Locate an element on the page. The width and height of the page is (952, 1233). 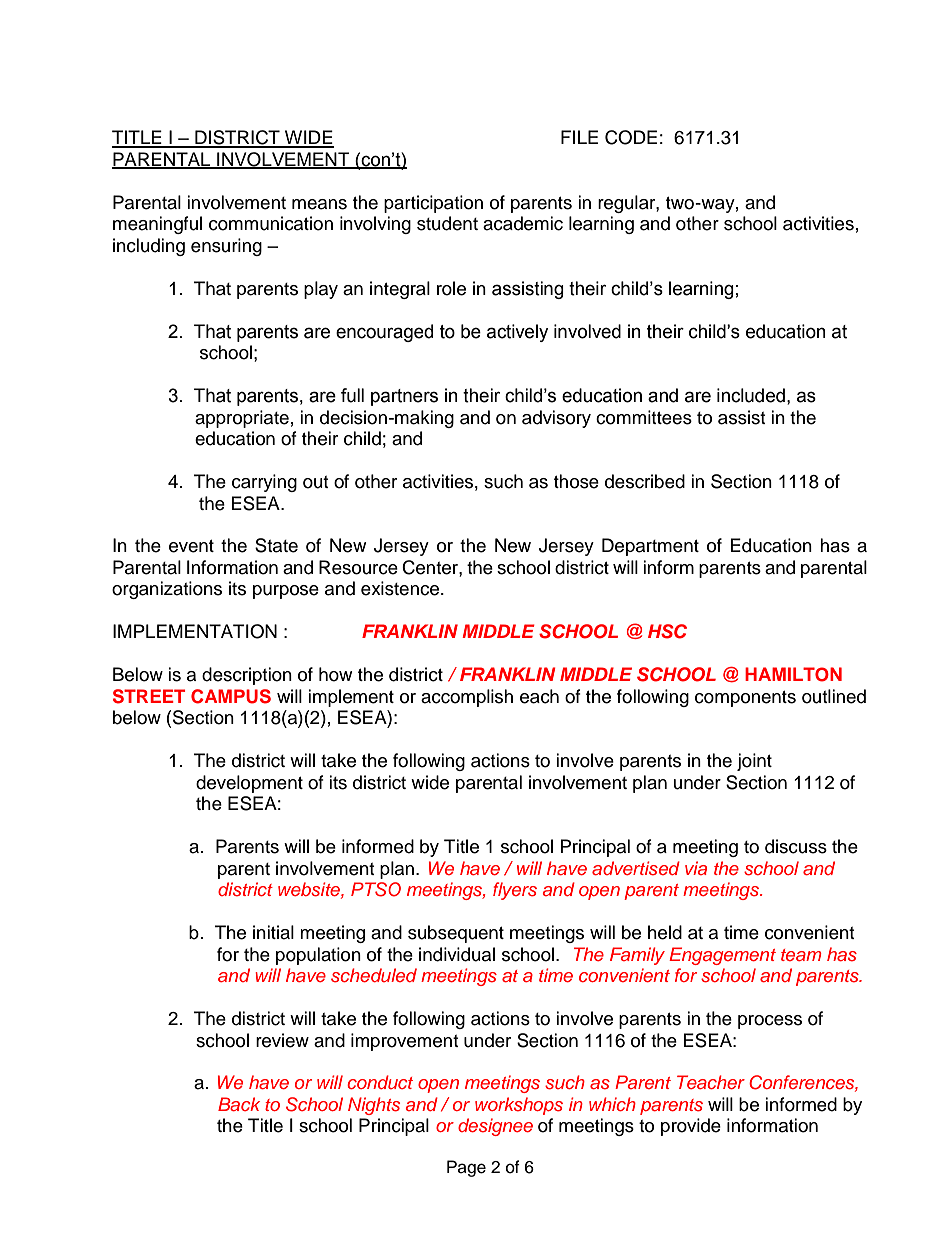
HAMILTON is located at coordinates (793, 674).
